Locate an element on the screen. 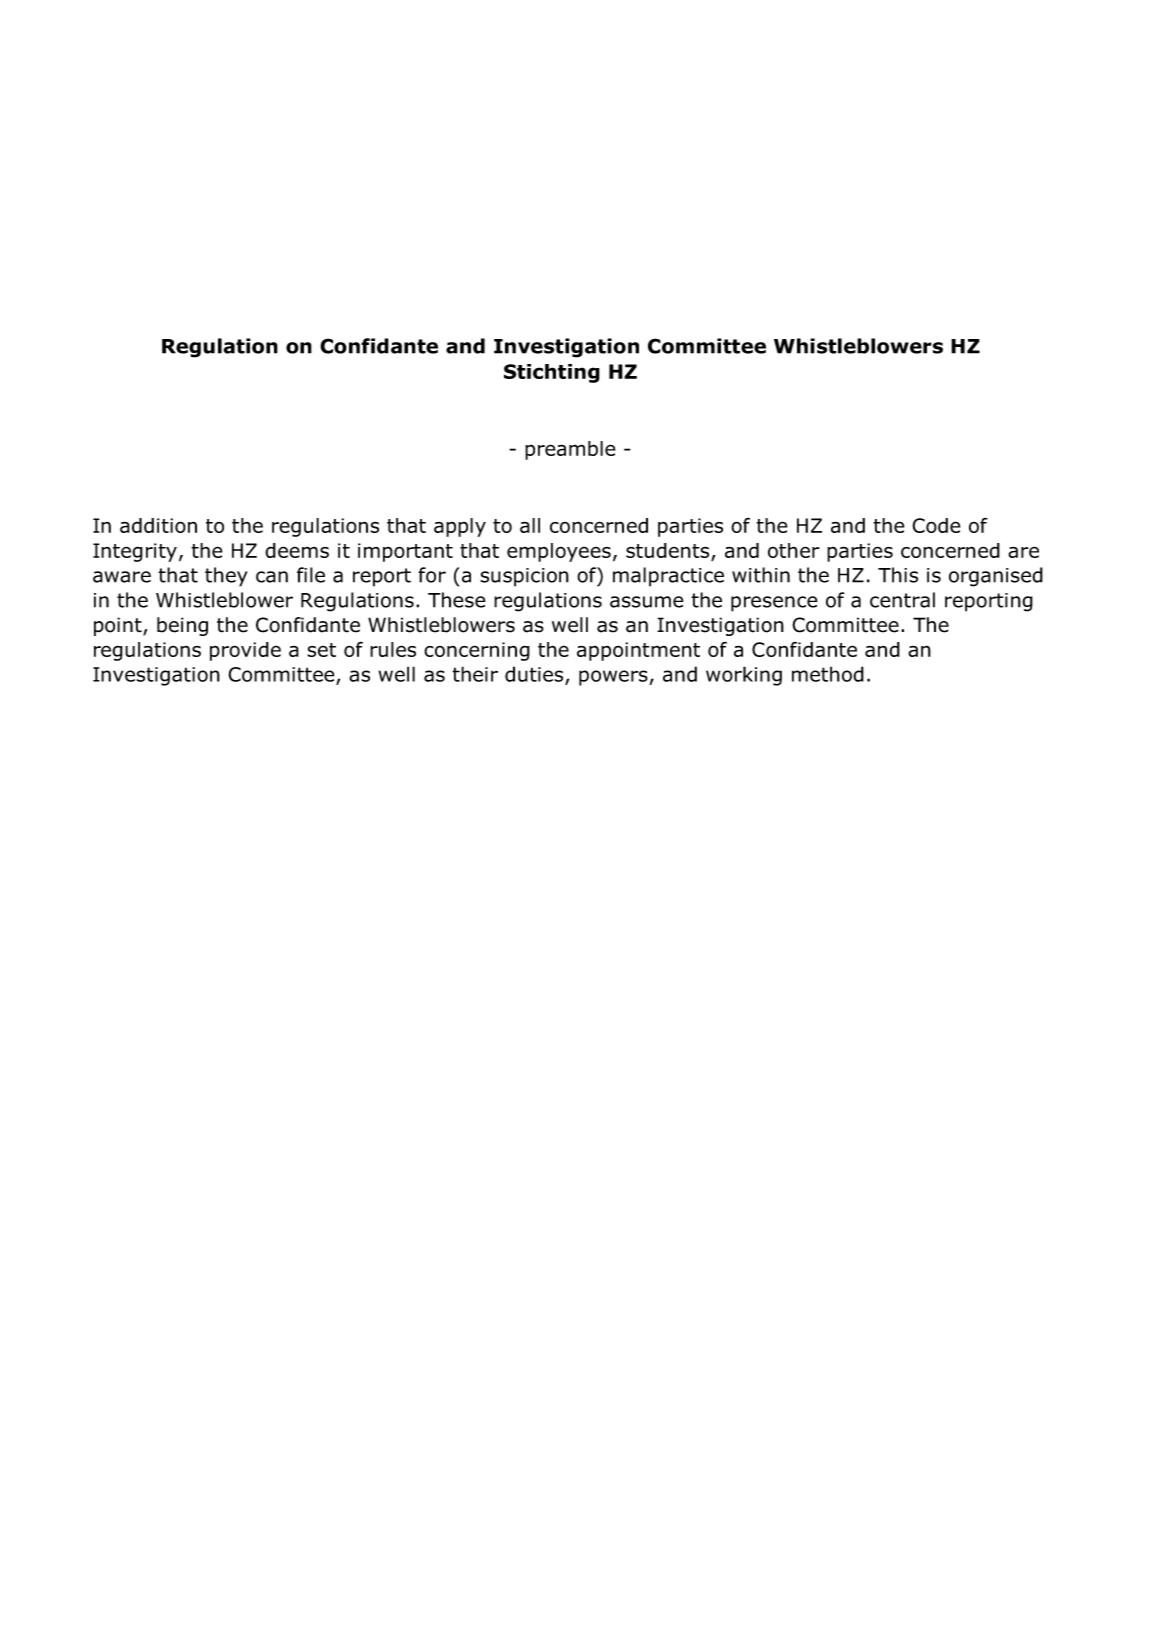  This is located at coordinates (898, 575).
